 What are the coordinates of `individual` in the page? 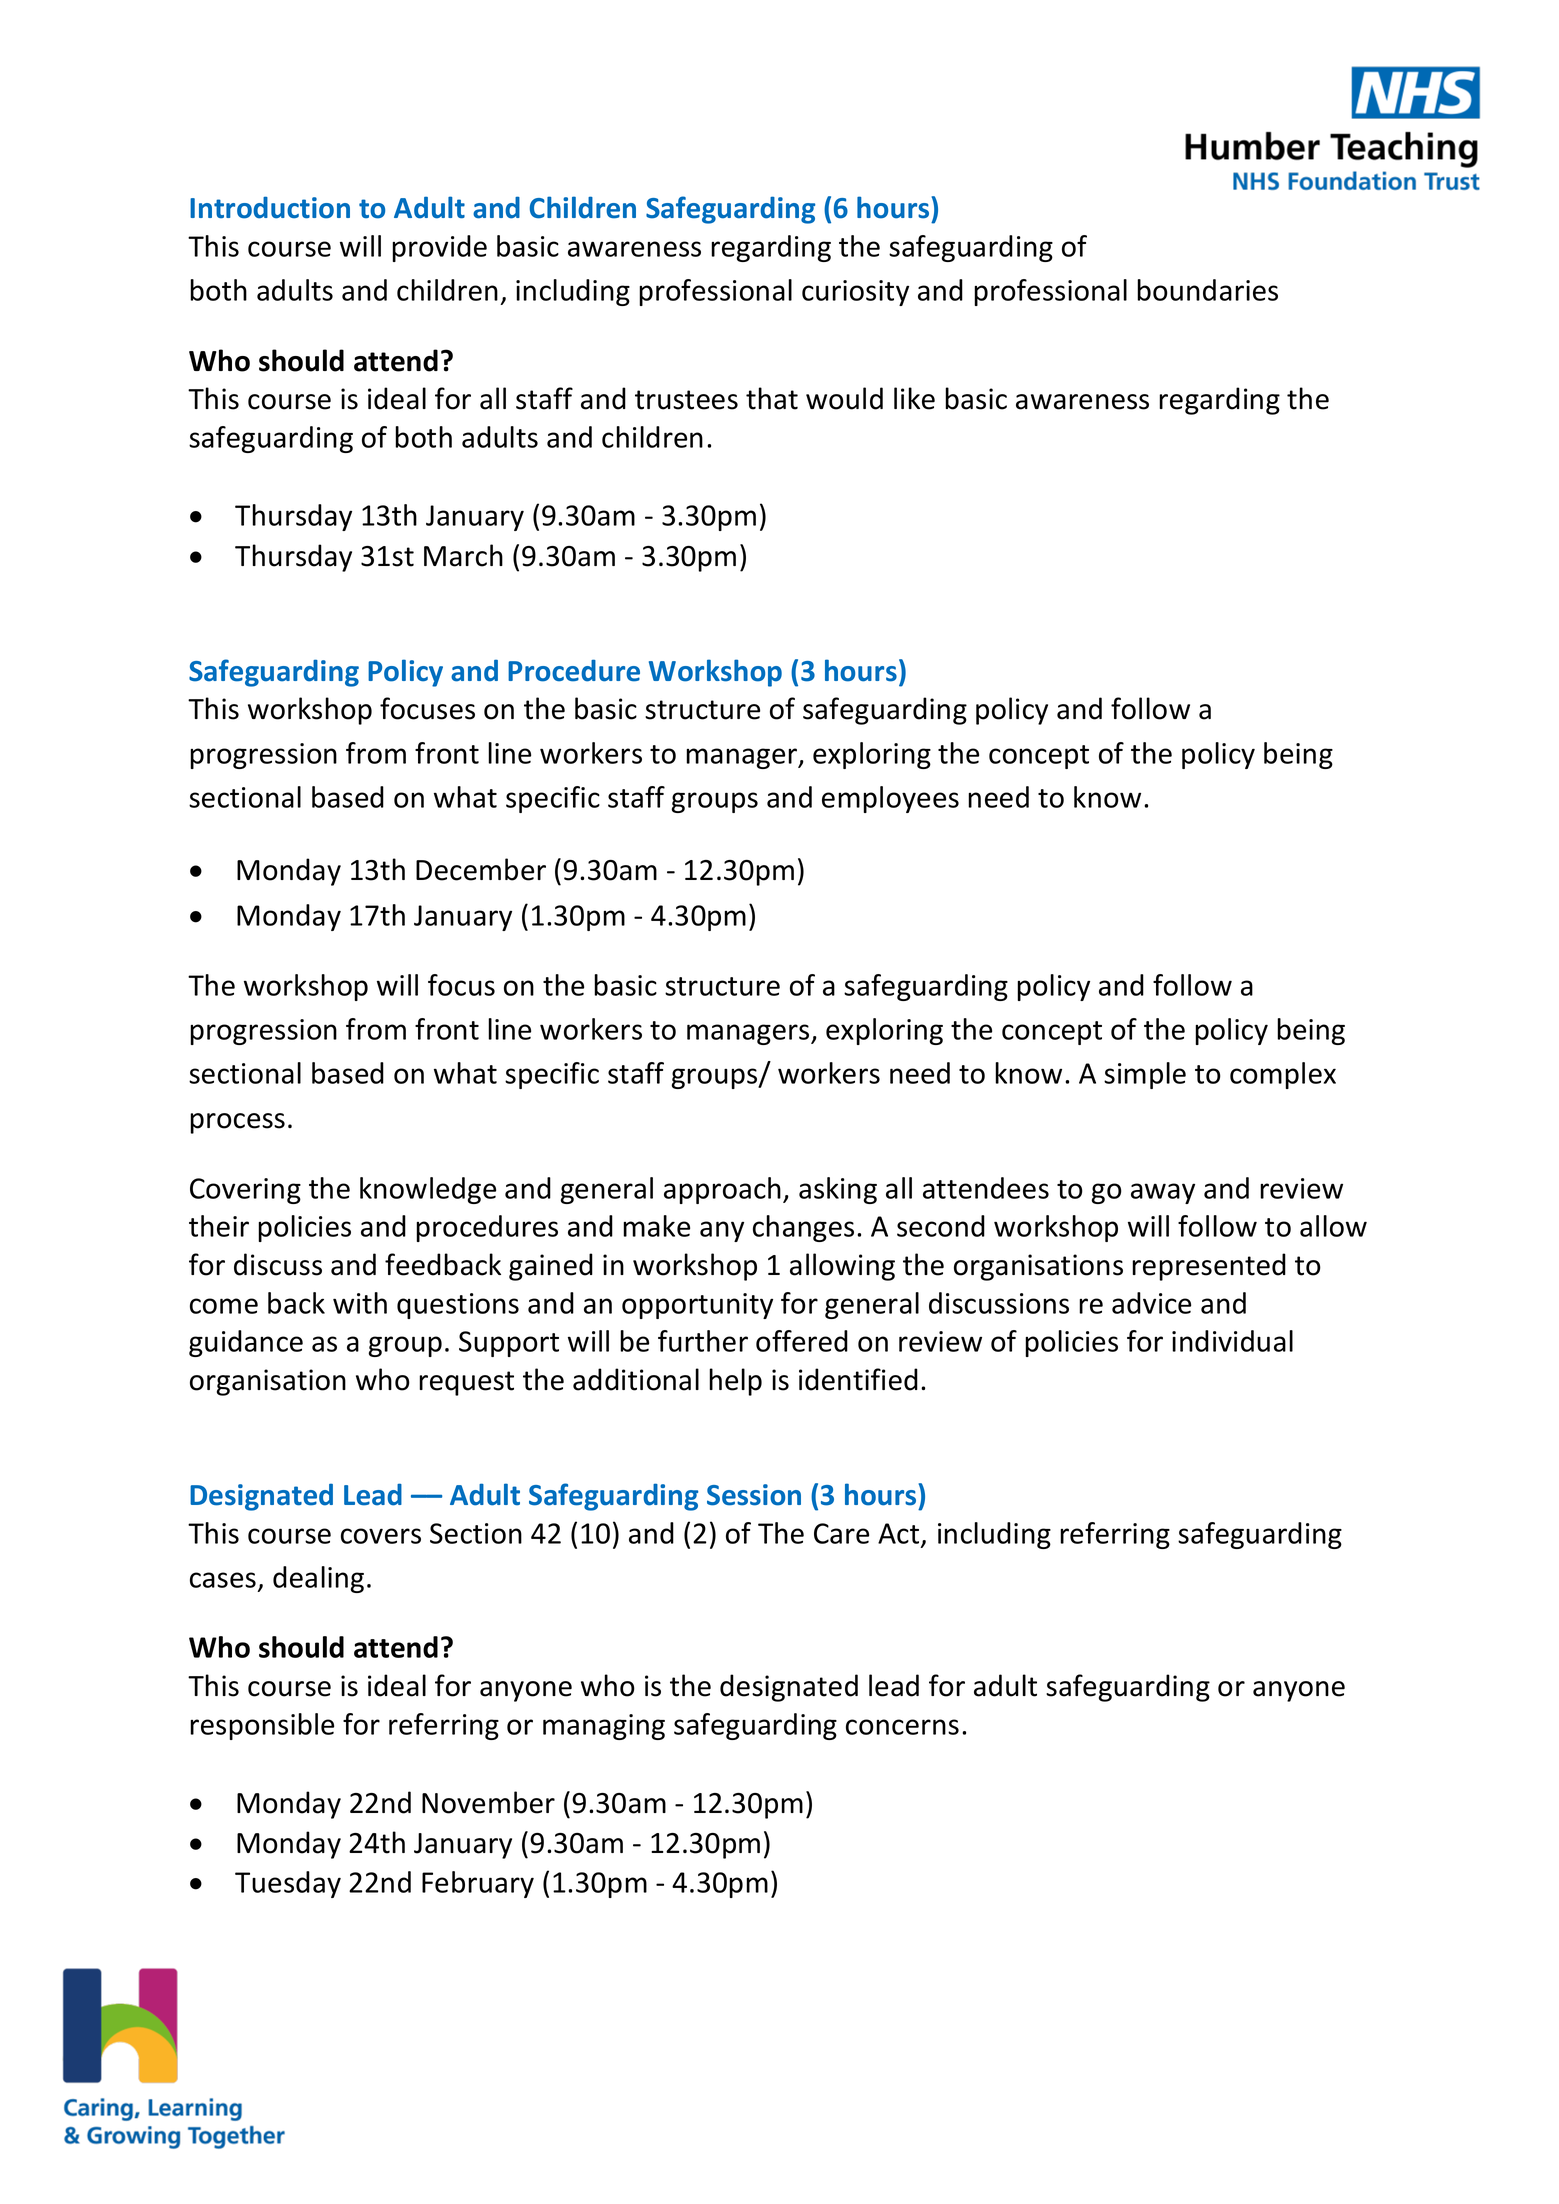 It's located at (1232, 1341).
